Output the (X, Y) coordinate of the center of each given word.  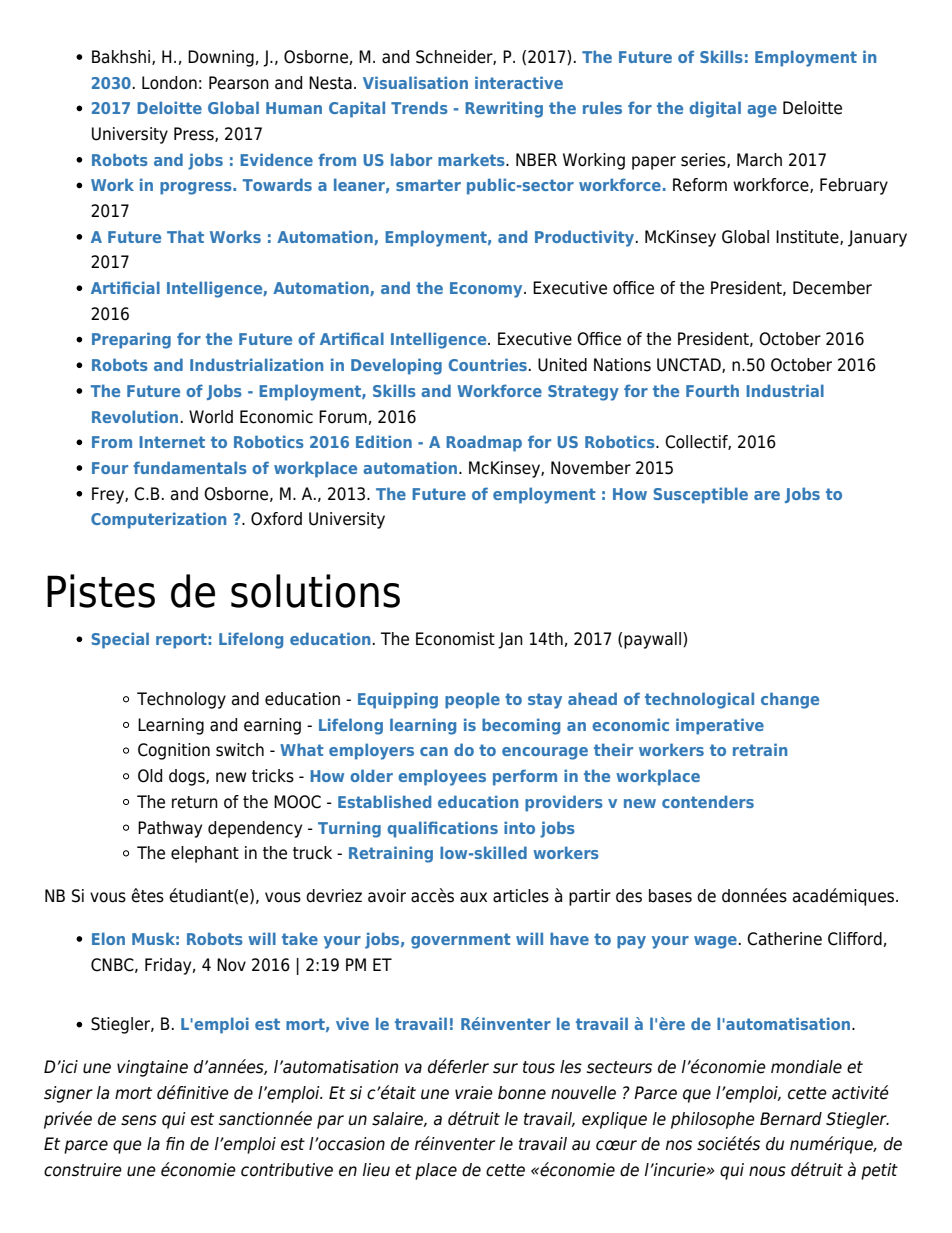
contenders (708, 801)
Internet (172, 442)
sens (139, 1120)
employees (442, 777)
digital (715, 109)
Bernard (791, 1119)
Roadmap (484, 443)
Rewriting (504, 109)
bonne (522, 1093)
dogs (188, 777)
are (767, 495)
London (169, 83)
